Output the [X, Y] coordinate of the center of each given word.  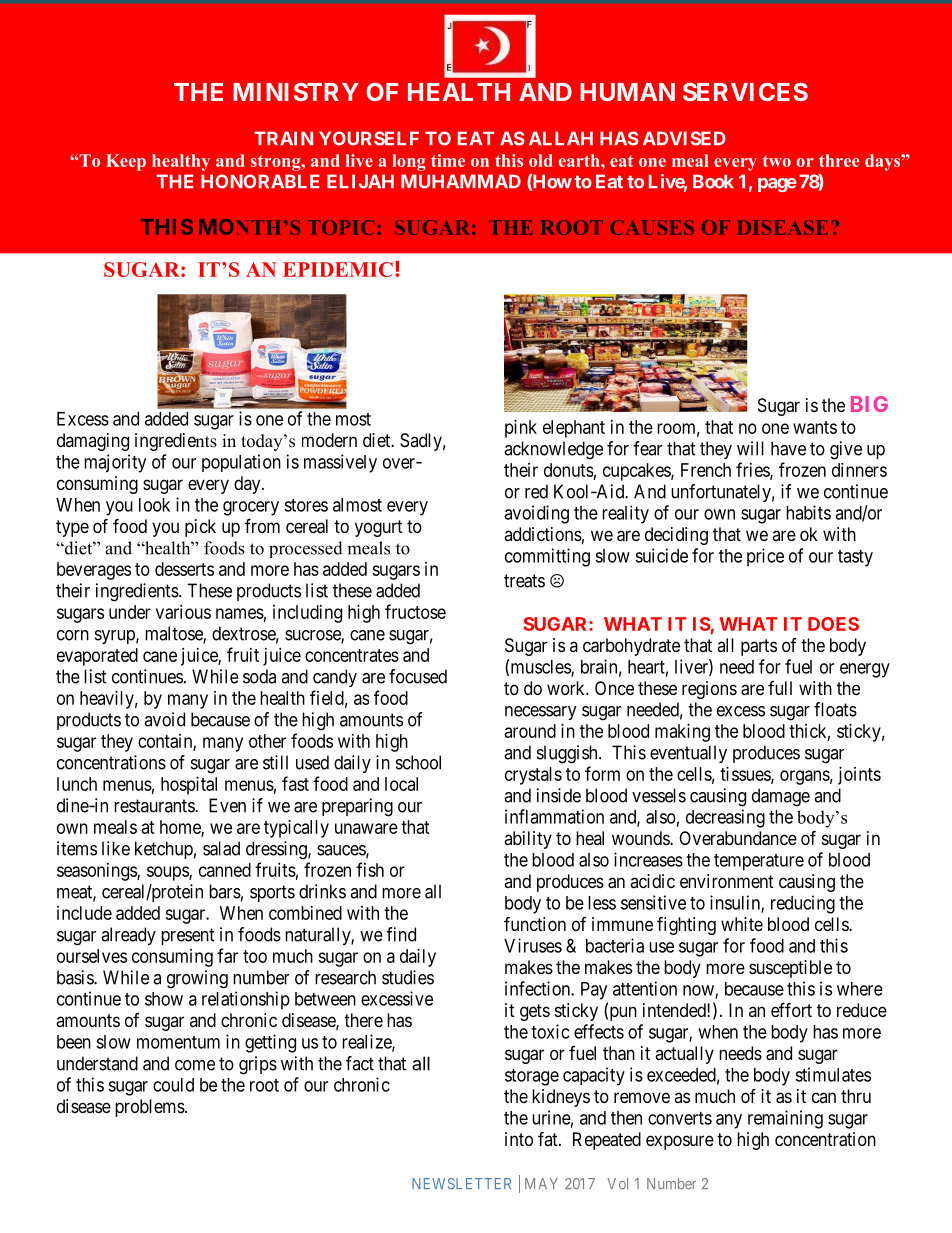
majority [115, 463]
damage [781, 797]
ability [528, 840]
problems [150, 1108]
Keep [126, 162]
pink [521, 429]
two [777, 161]
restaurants [155, 806]
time [448, 160]
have [788, 448]
